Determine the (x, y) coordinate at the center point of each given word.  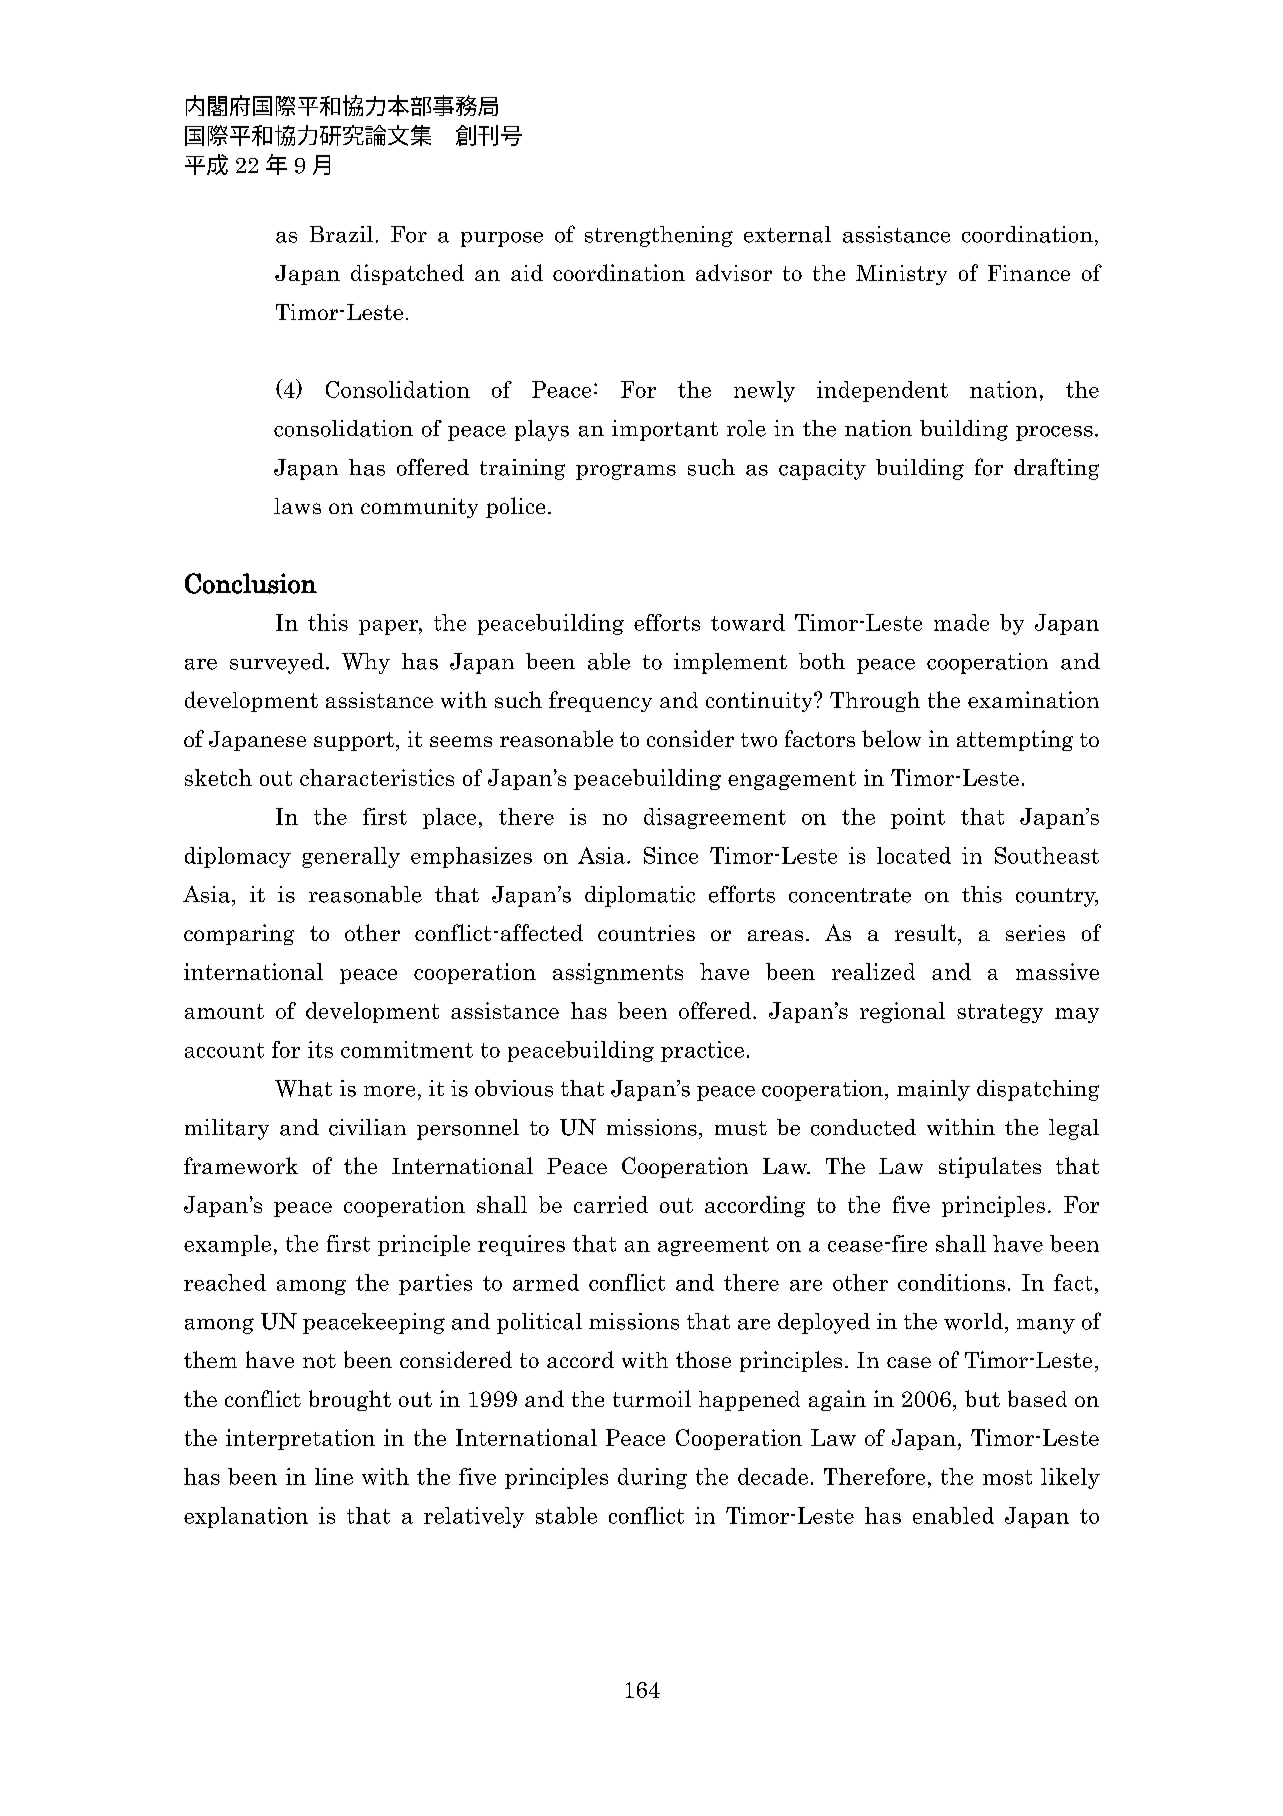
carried (611, 1204)
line (334, 1476)
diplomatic (640, 896)
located (914, 855)
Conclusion (251, 583)
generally (351, 857)
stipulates (990, 1167)
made (961, 622)
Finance (1029, 273)
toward (748, 622)
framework (241, 1165)
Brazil (341, 234)
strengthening (659, 236)
